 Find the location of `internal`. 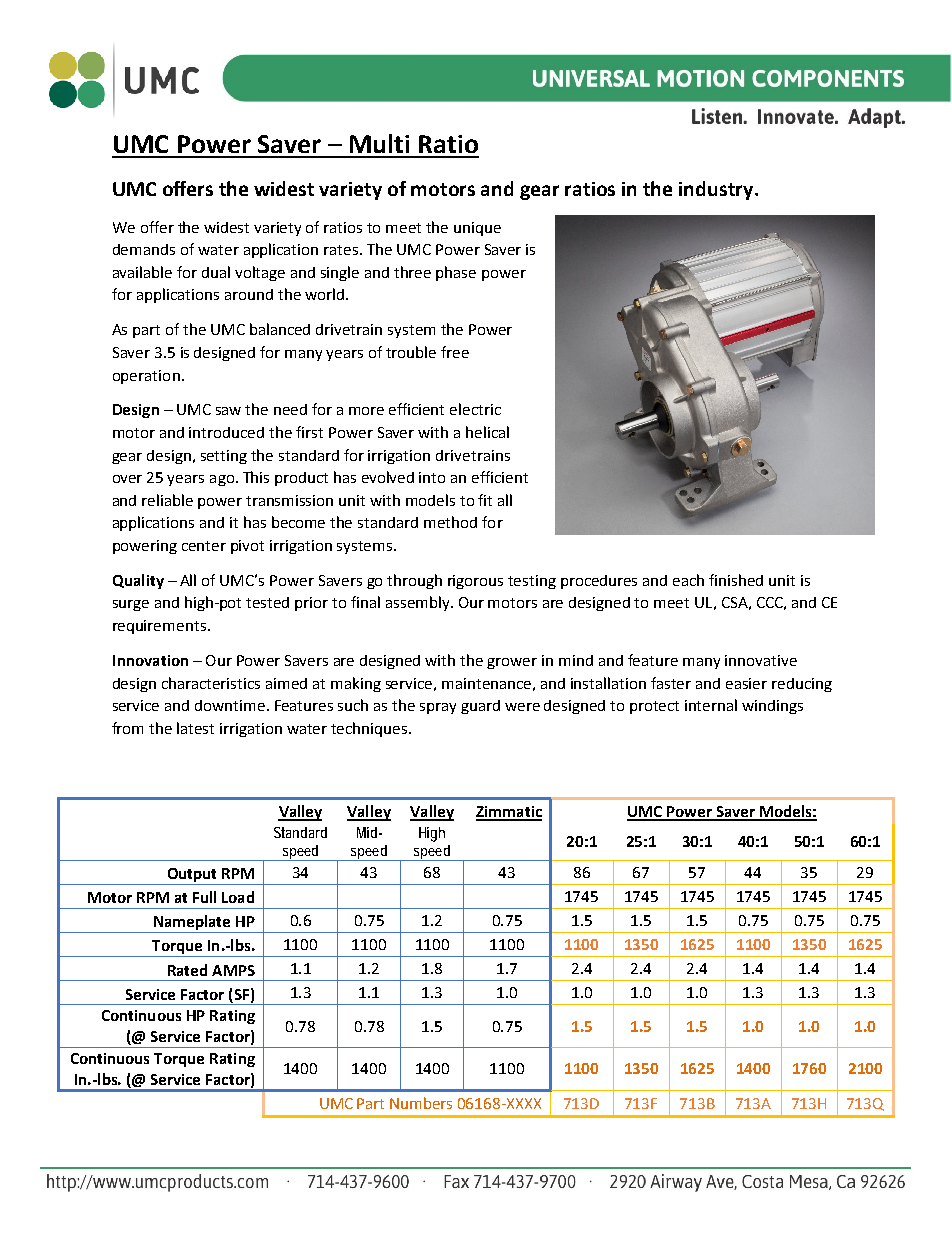

internal is located at coordinates (711, 705).
